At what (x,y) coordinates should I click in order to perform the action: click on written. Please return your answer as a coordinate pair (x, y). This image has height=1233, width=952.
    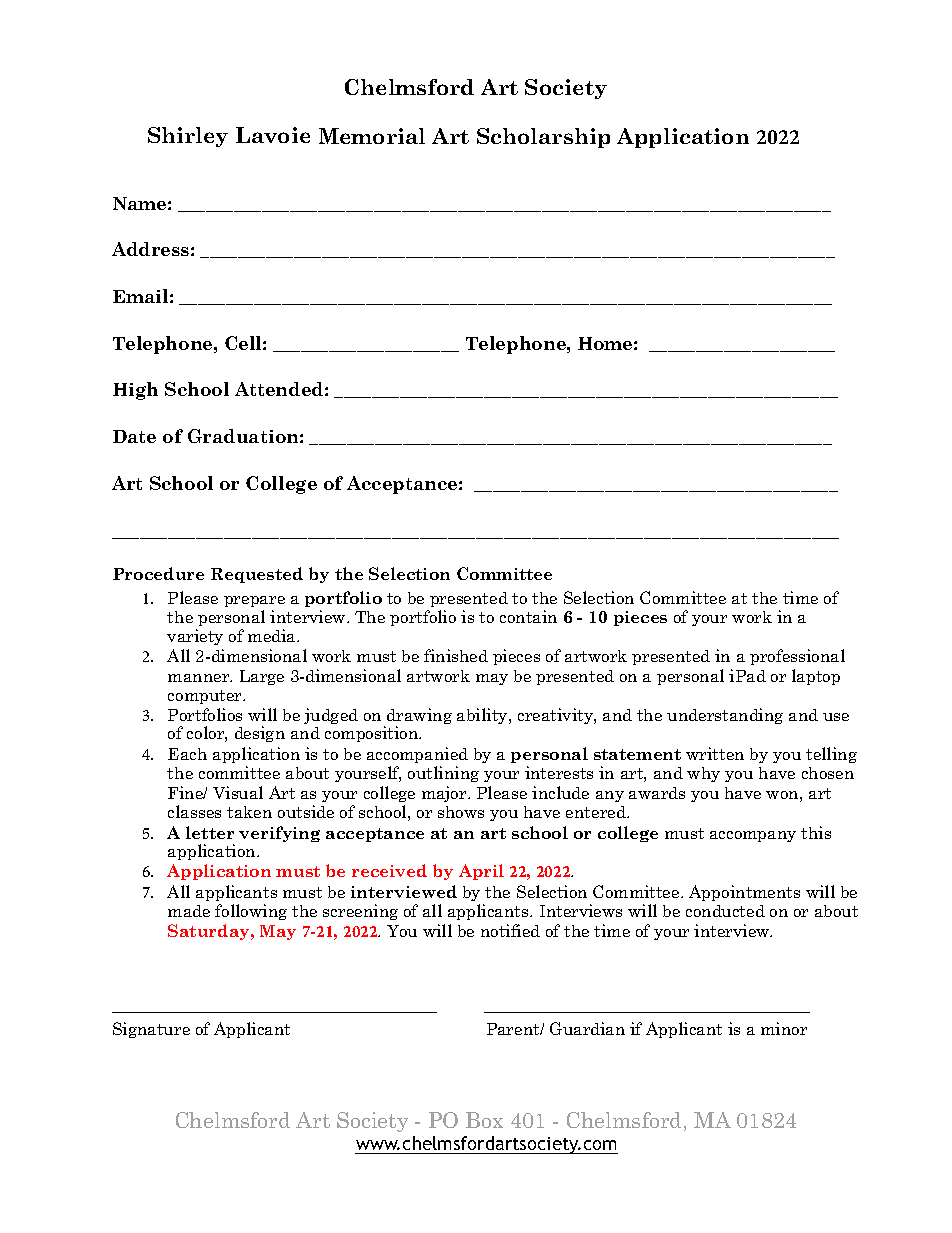
    Looking at the image, I should click on (715, 753).
